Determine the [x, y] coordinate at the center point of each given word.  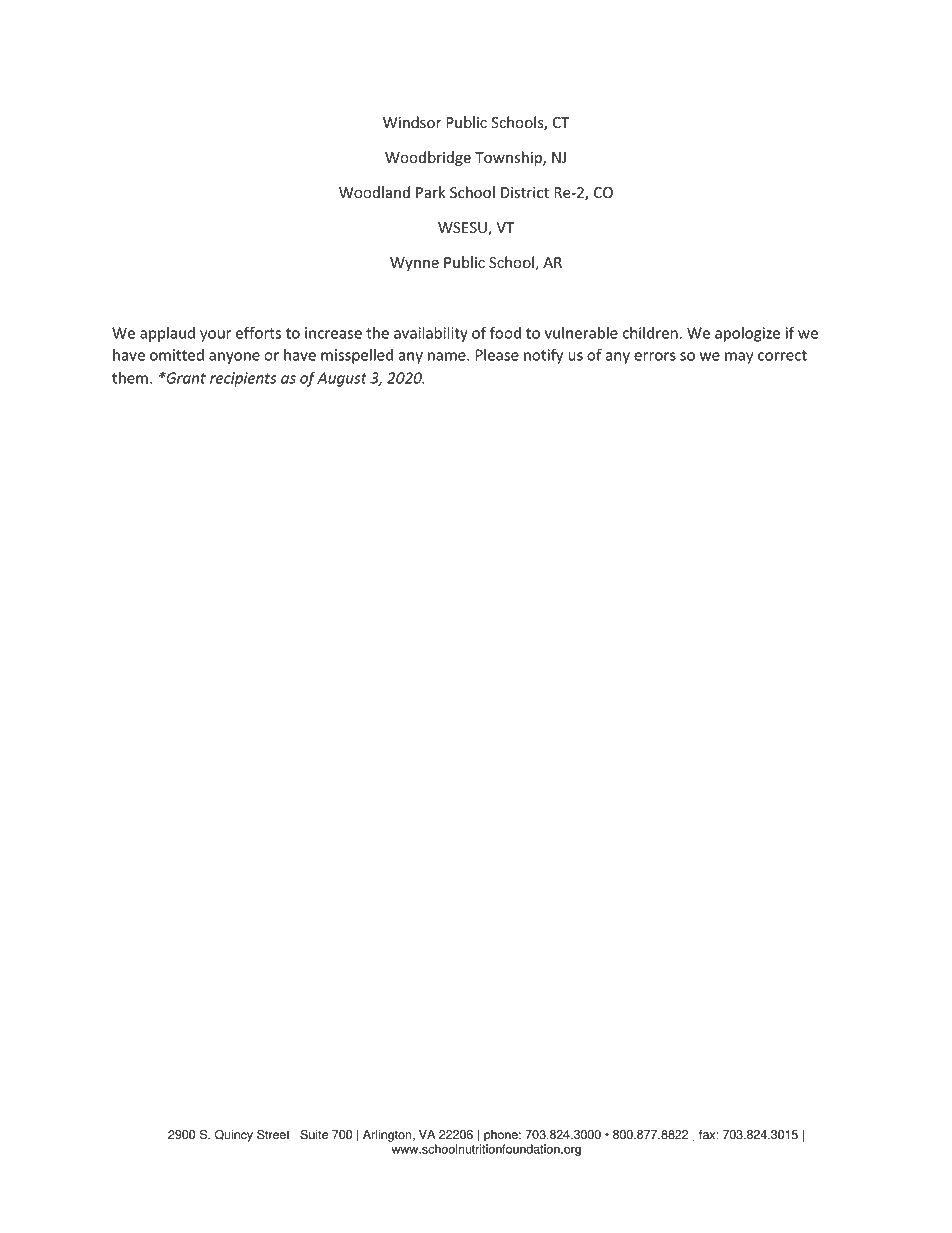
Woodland [374, 192]
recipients [243, 379]
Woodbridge [428, 158]
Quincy [234, 1135]
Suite [314, 1134]
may [739, 358]
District [525, 193]
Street [273, 1134]
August [342, 379]
